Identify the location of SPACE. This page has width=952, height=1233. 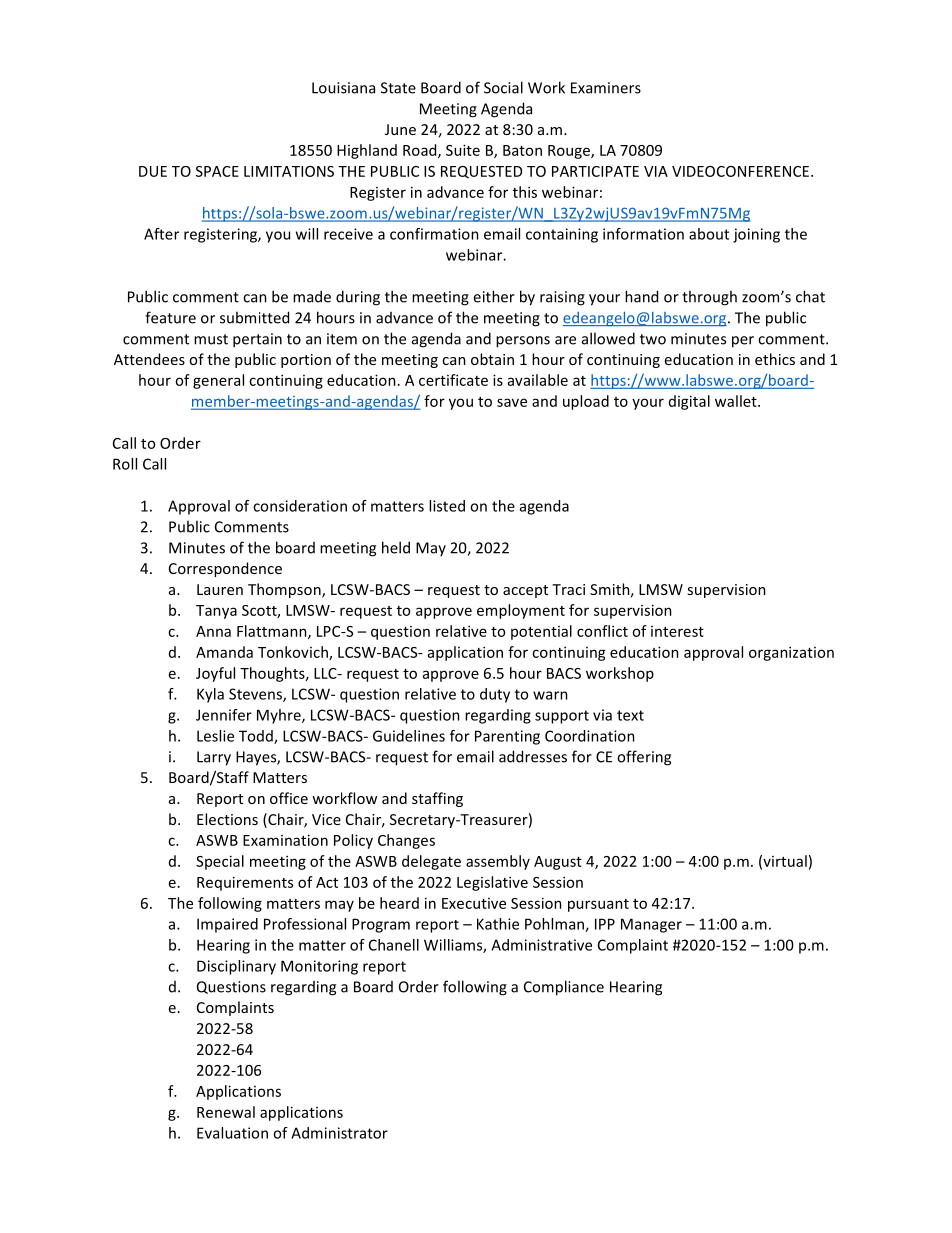
(217, 171).
